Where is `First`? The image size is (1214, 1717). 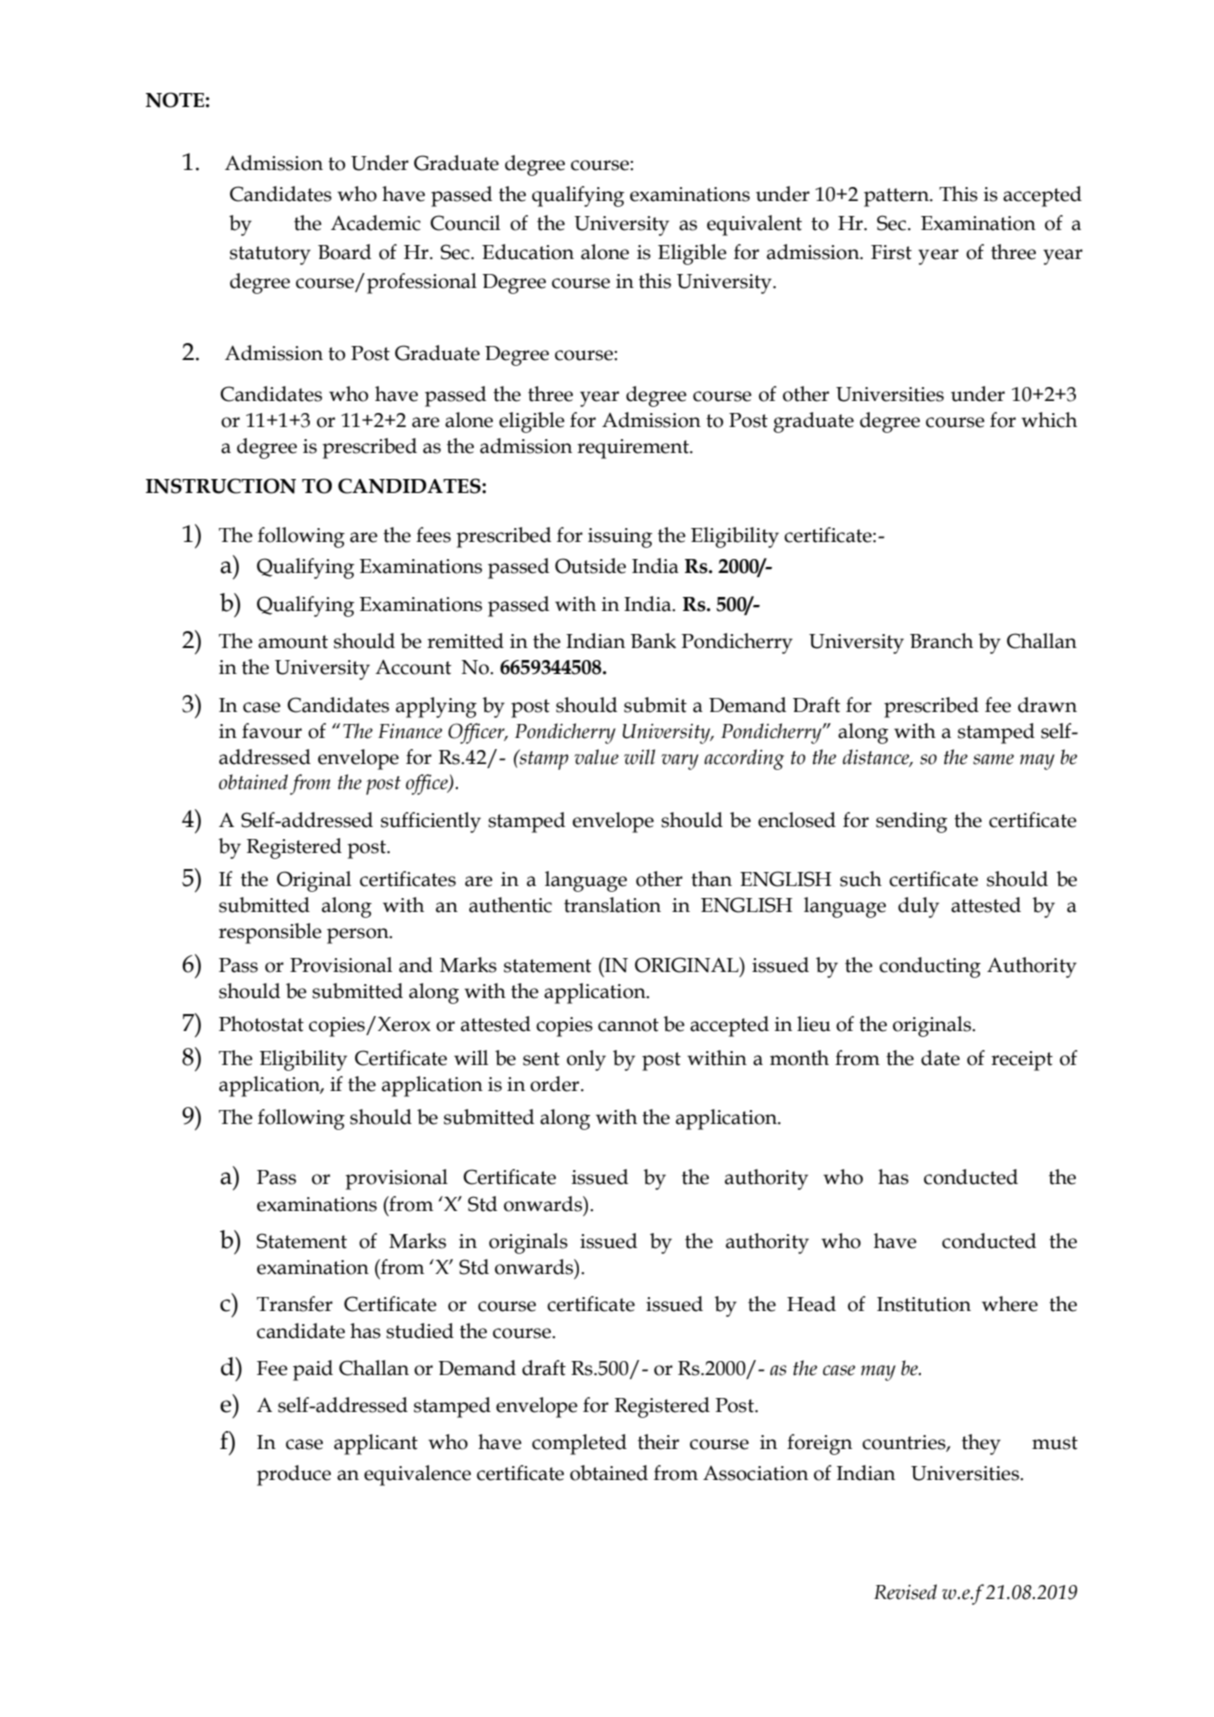 First is located at coordinates (891, 252).
